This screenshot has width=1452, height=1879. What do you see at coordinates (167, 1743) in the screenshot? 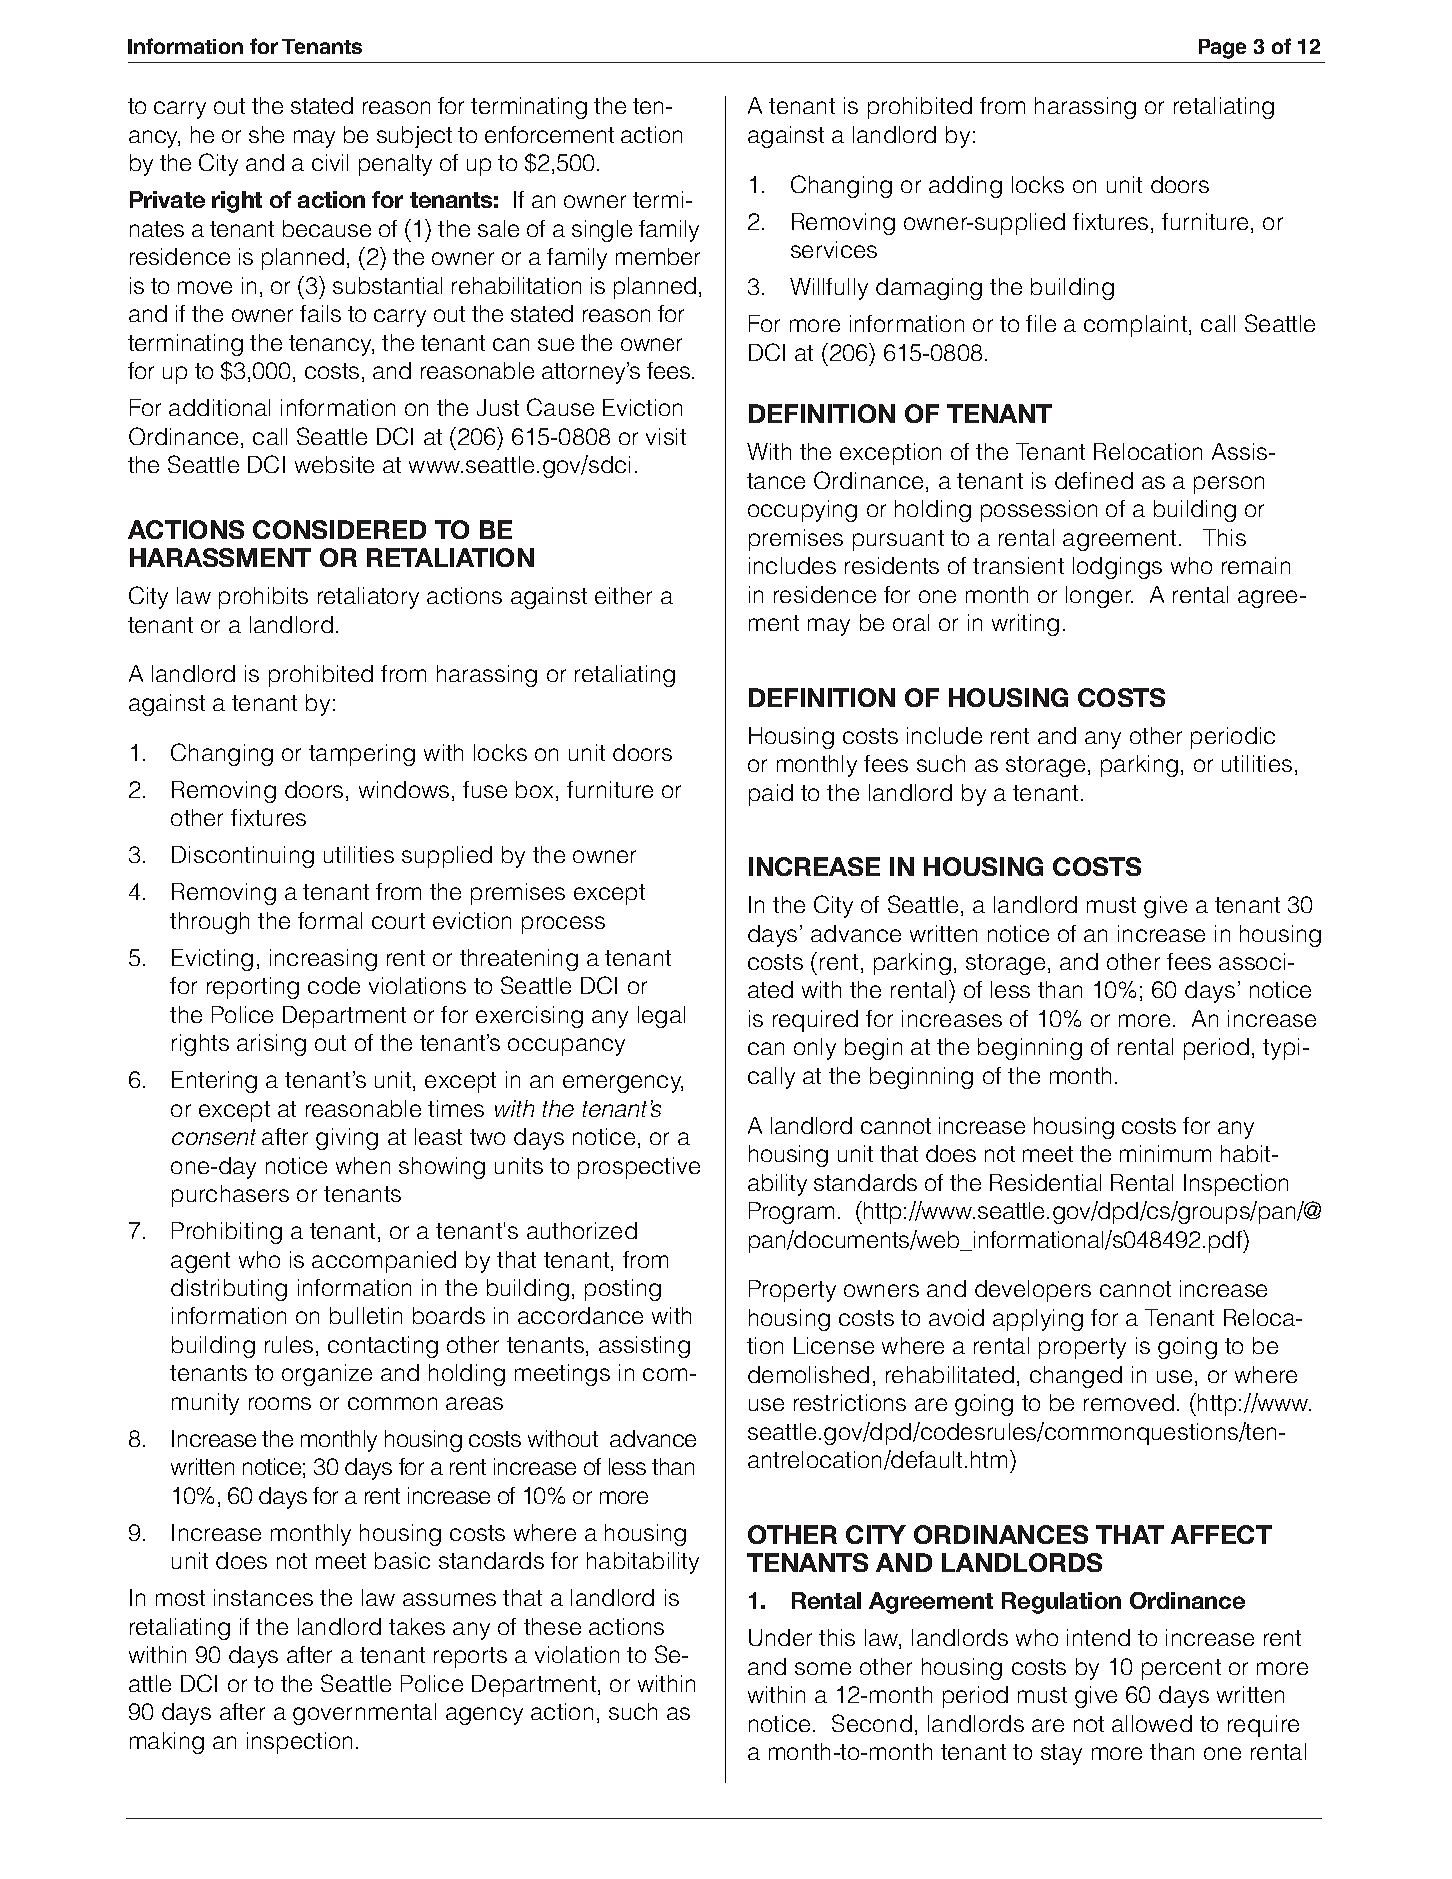
I see `making` at bounding box center [167, 1743].
